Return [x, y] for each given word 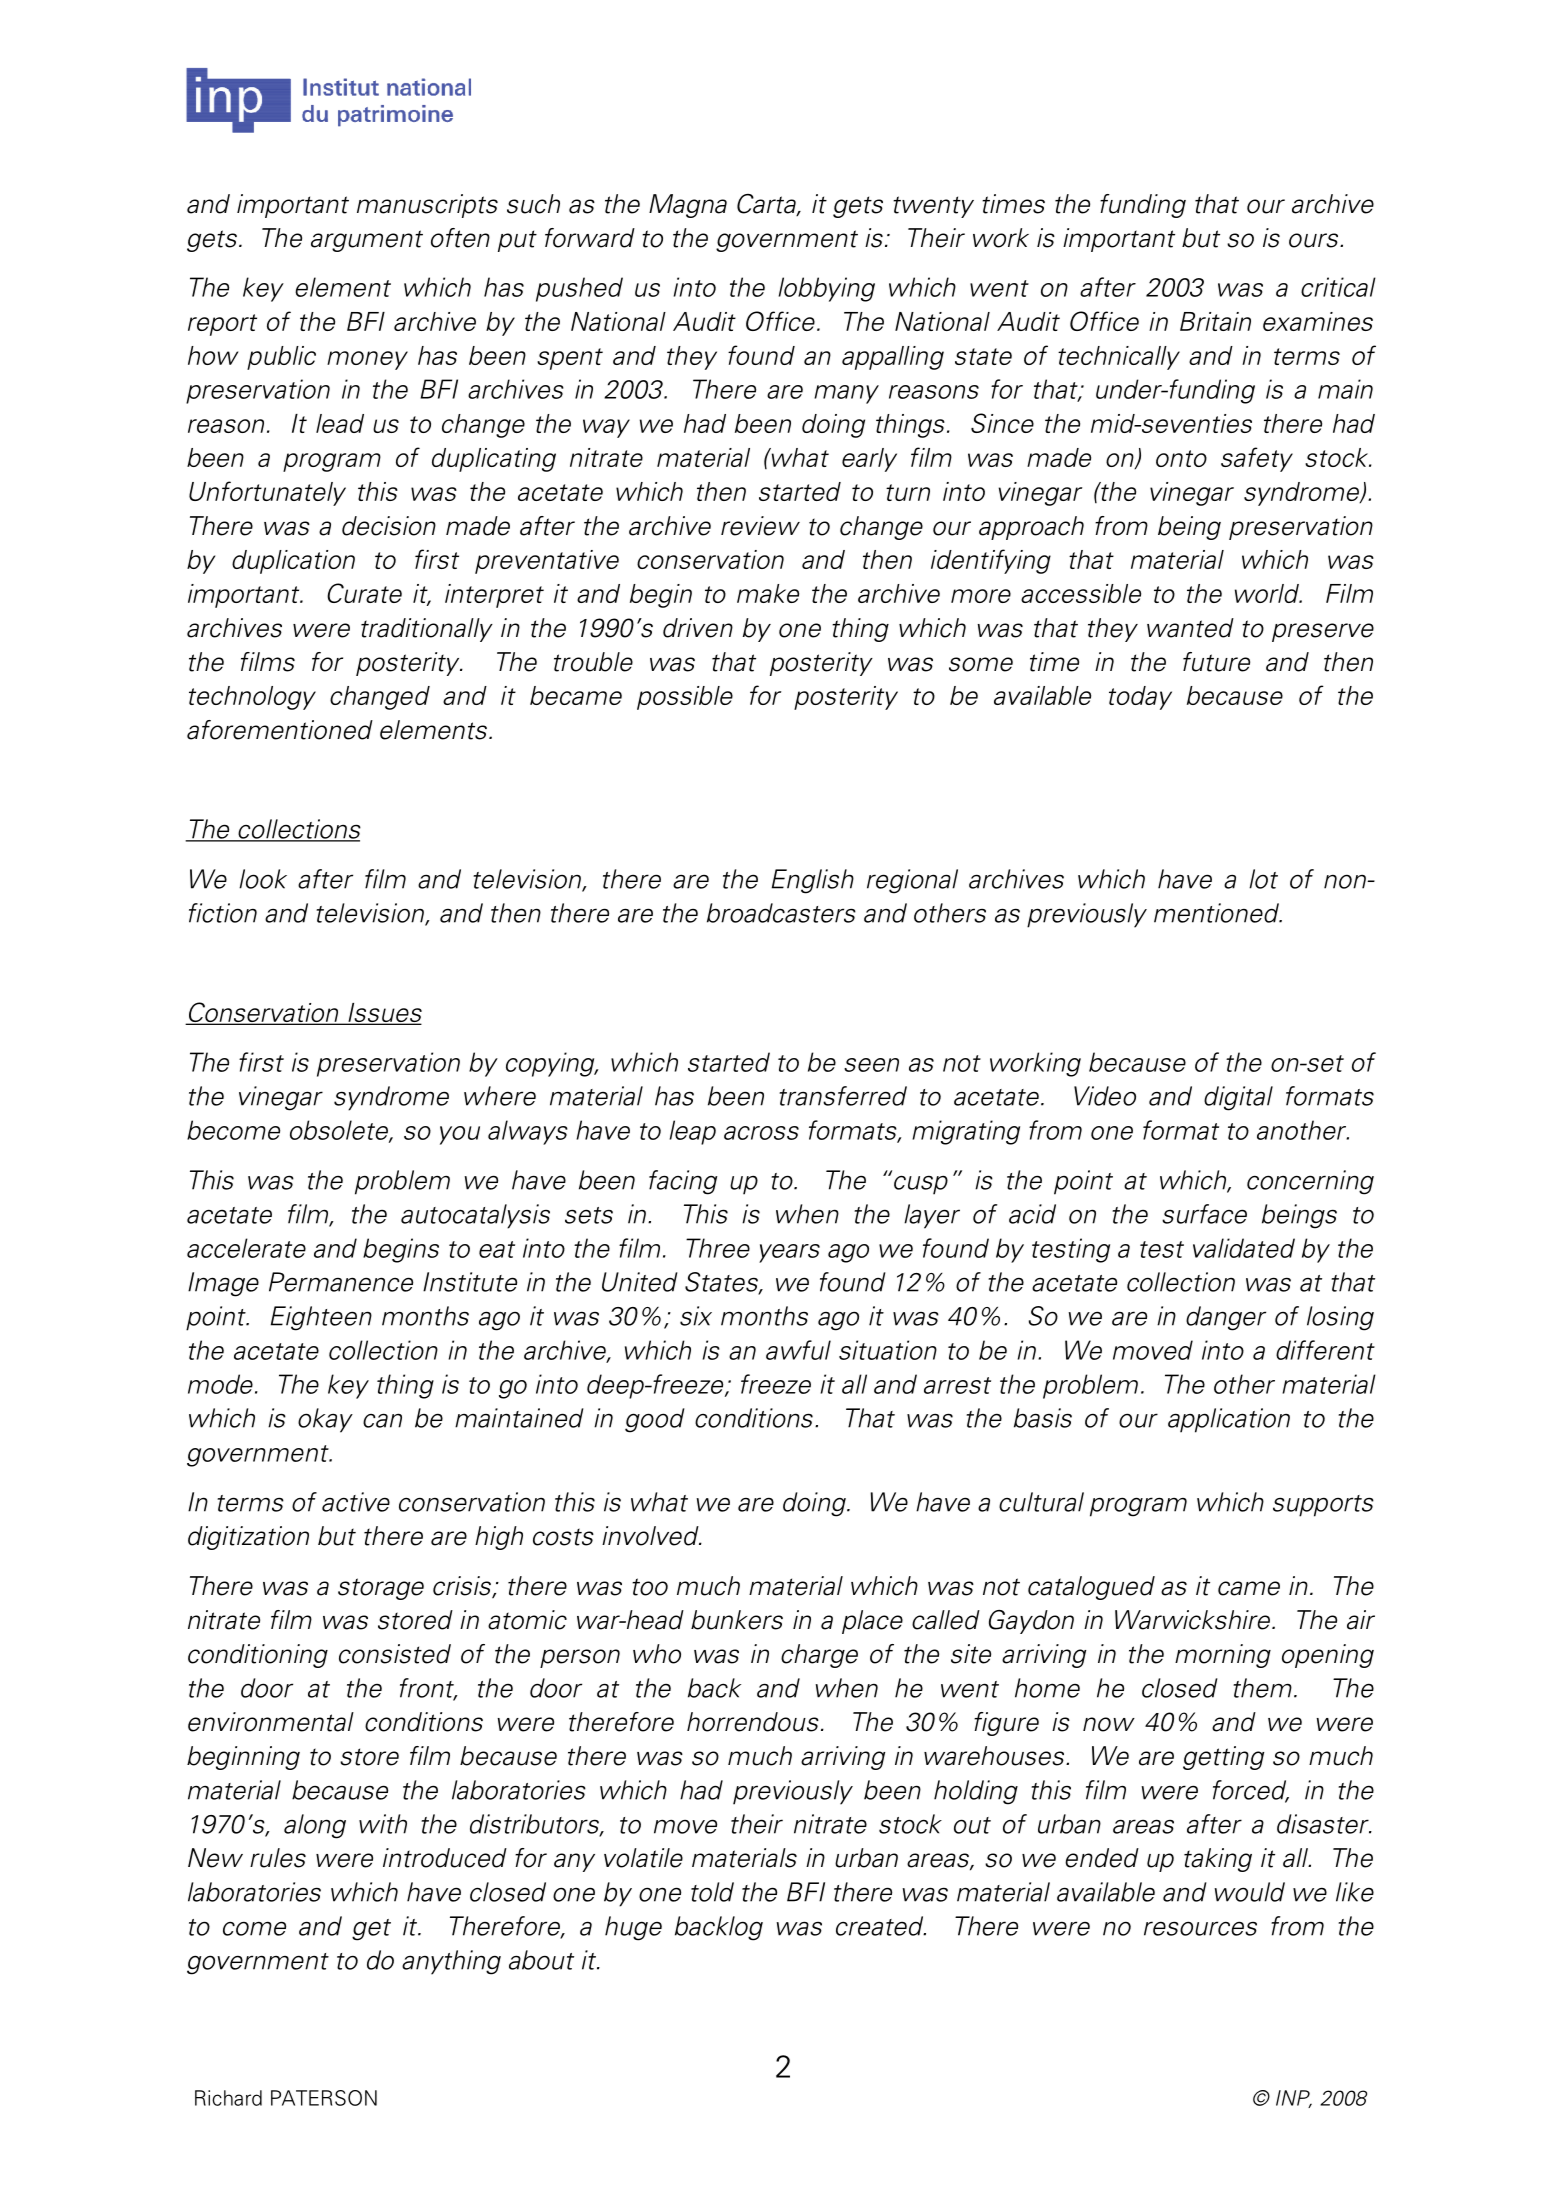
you [460, 1135]
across [761, 1133]
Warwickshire [1194, 1620]
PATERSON [324, 2098]
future [1216, 662]
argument [367, 241]
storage [381, 1589]
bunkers [737, 1620]
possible [685, 698]
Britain [1215, 321]
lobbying [827, 289]
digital [1238, 1098]
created [881, 1926]
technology [252, 698]
